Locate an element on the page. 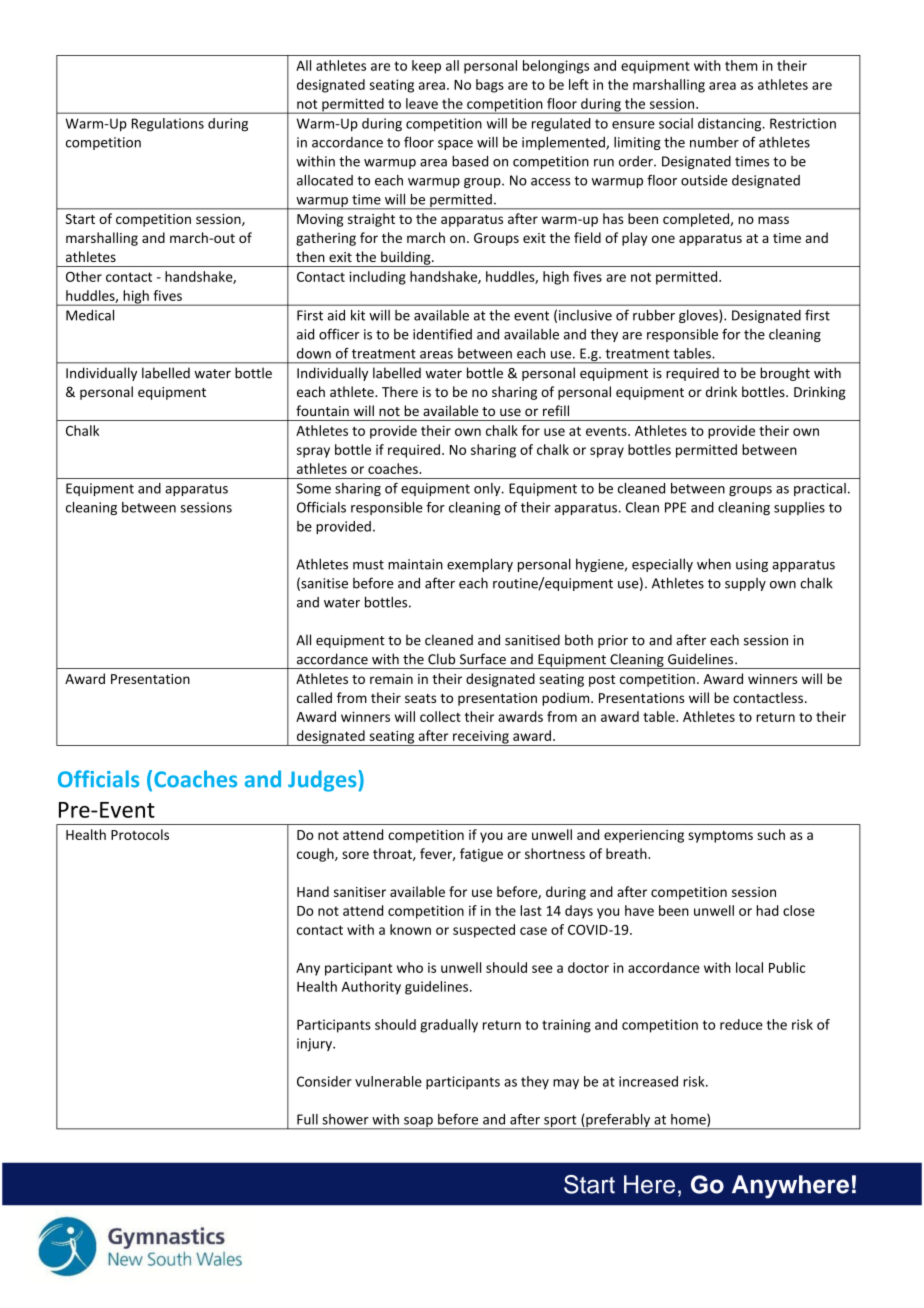 This page has height=1308, width=924. distancing is located at coordinates (731, 125).
